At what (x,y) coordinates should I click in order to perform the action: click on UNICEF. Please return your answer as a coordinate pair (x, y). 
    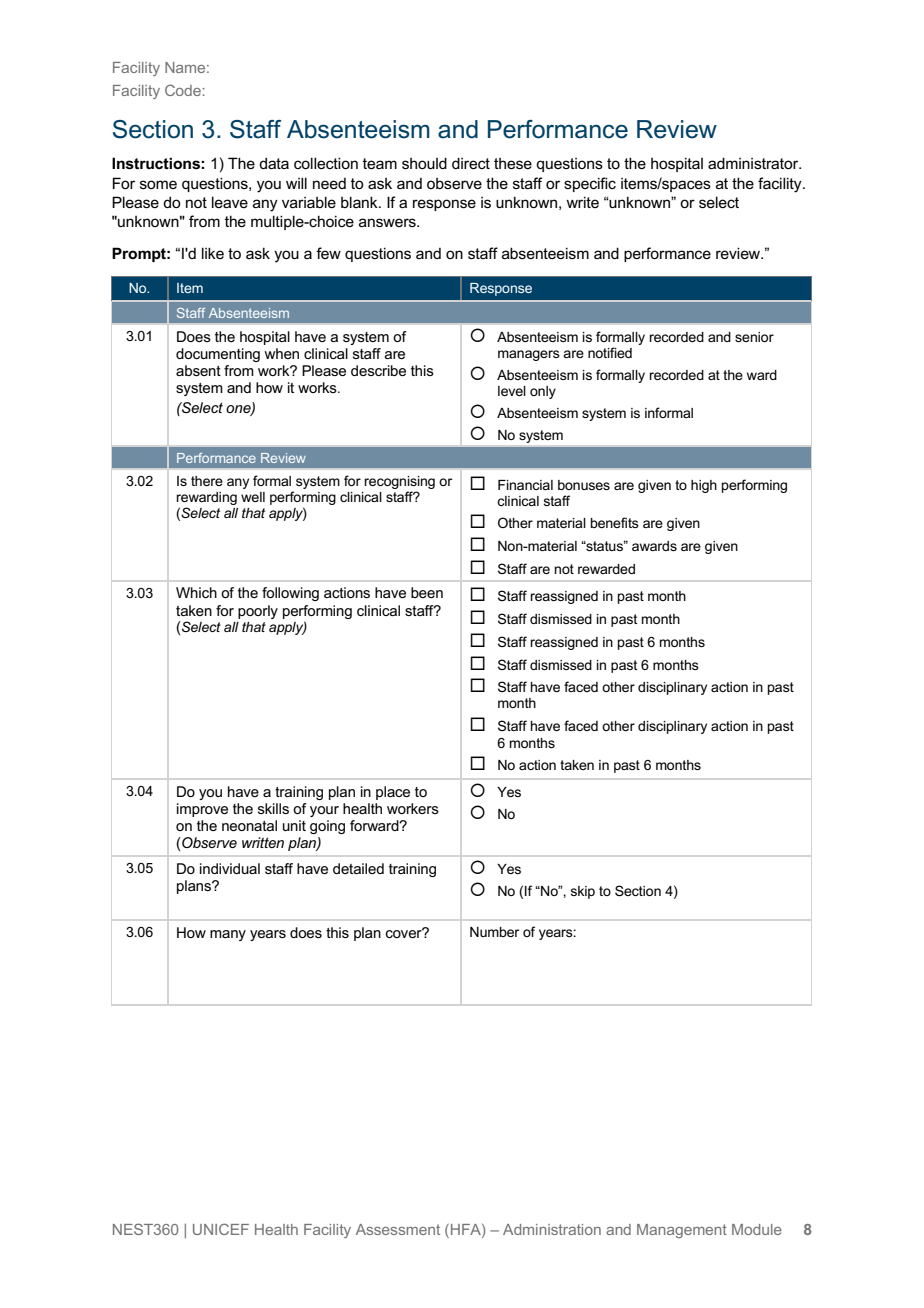
    Looking at the image, I should click on (221, 1229).
